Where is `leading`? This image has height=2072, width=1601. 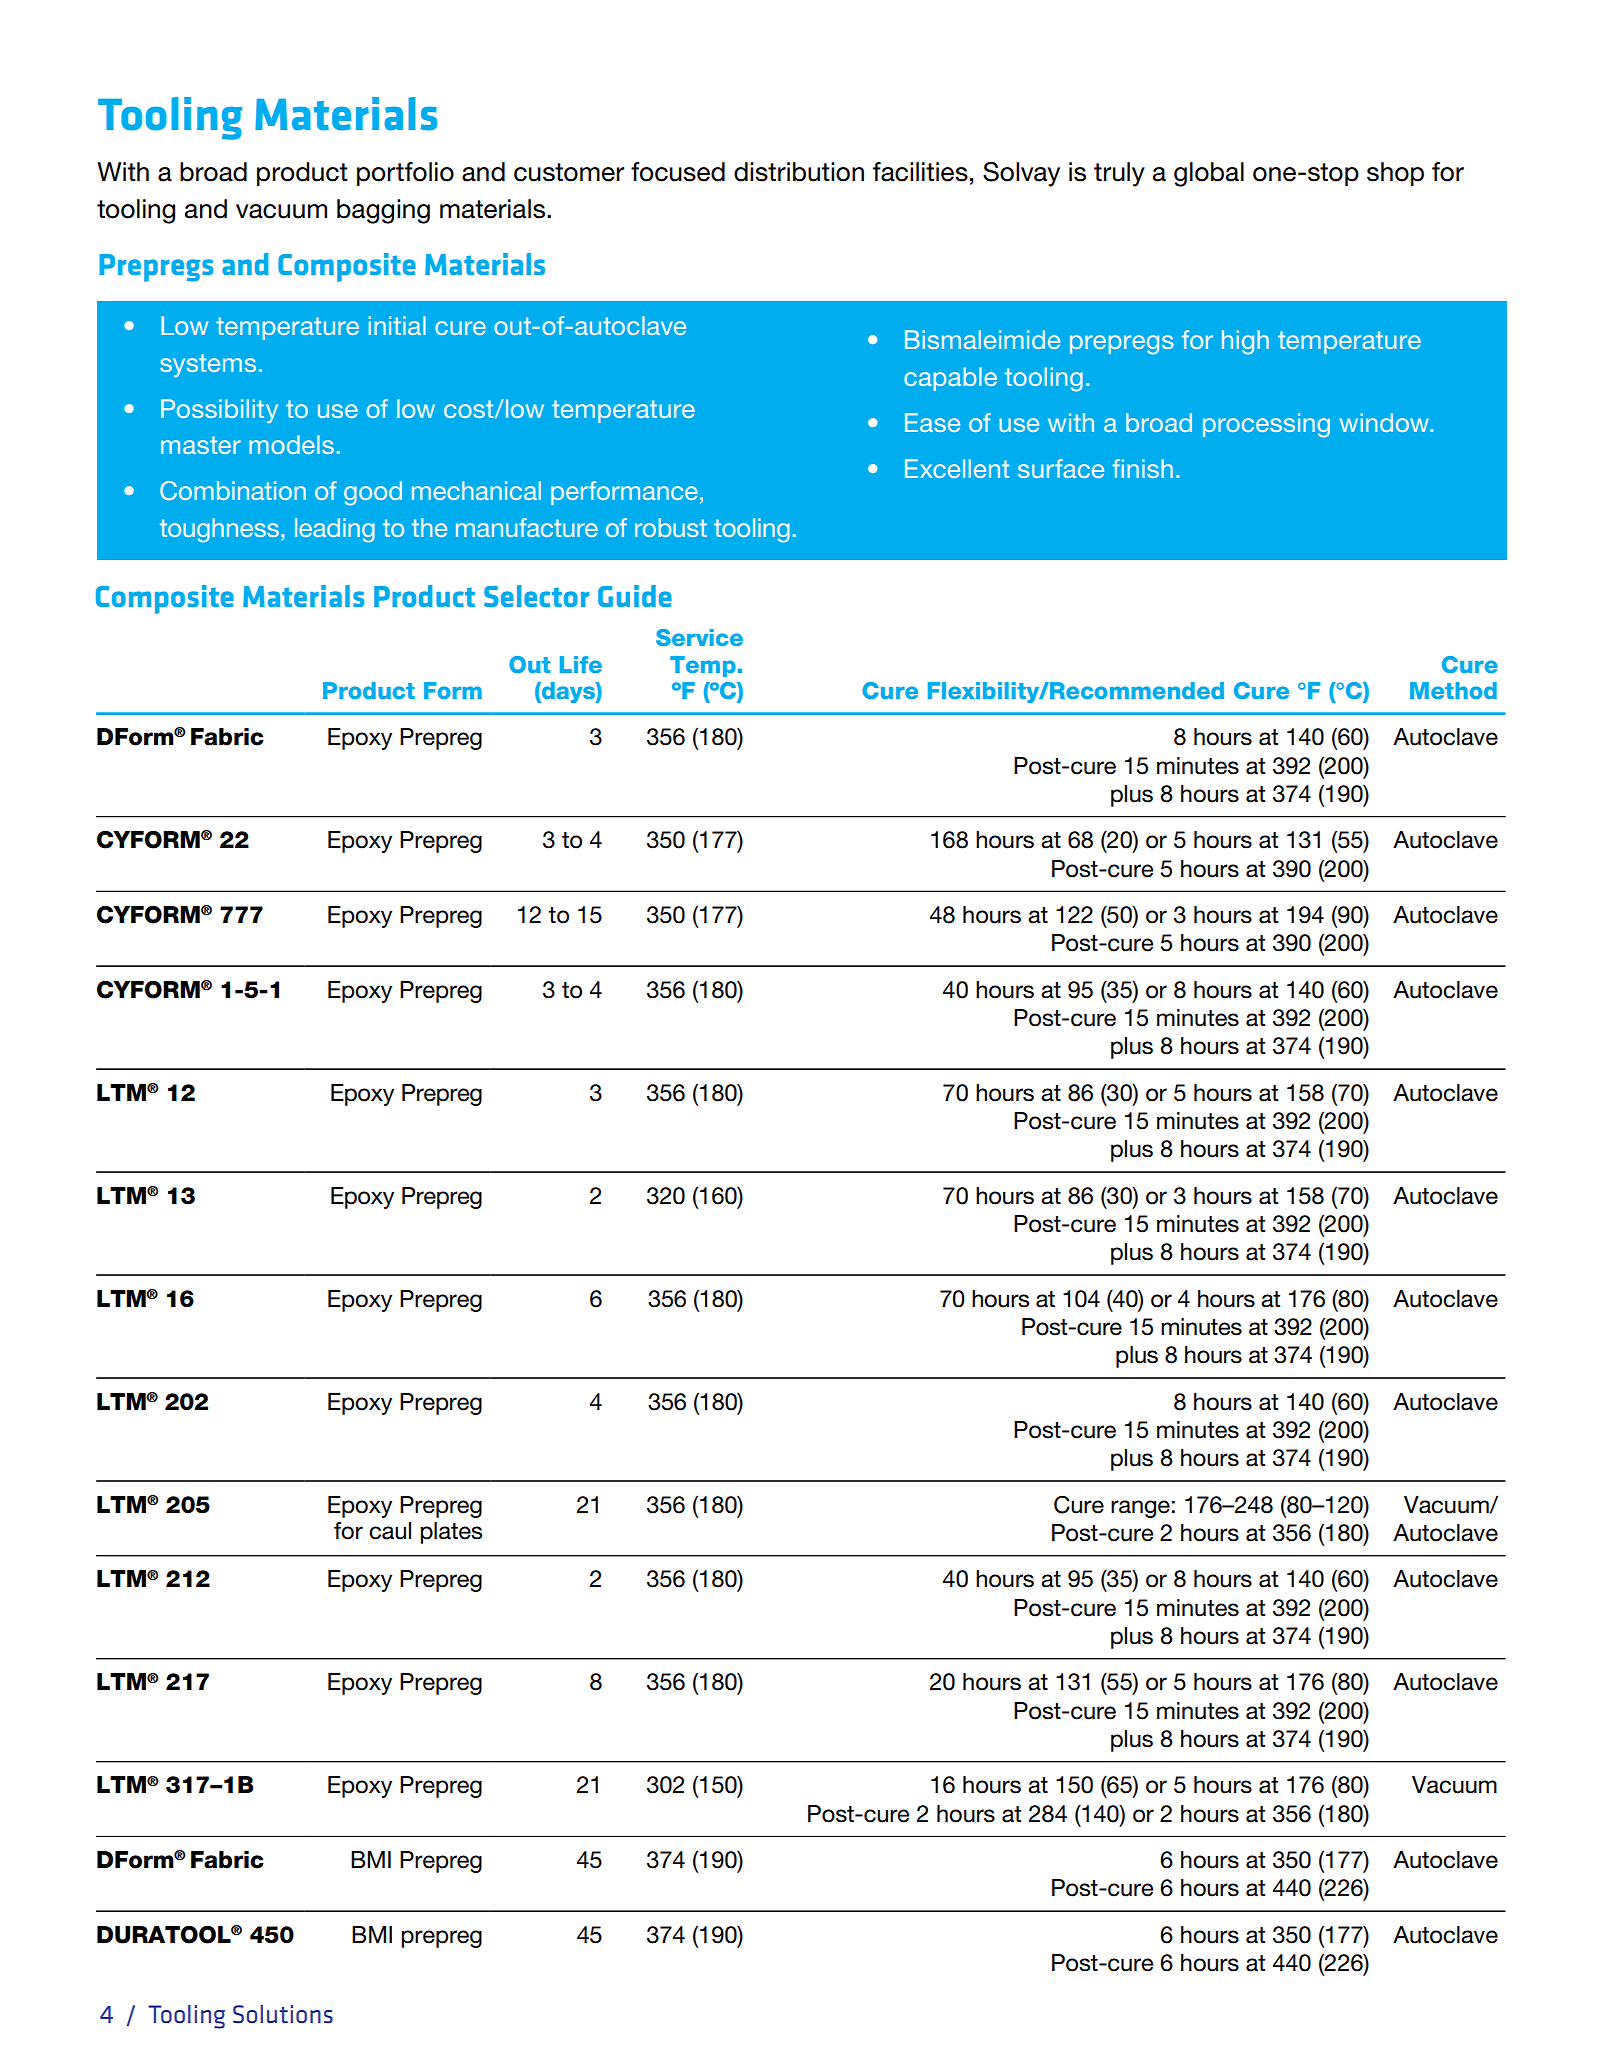 leading is located at coordinates (335, 530).
